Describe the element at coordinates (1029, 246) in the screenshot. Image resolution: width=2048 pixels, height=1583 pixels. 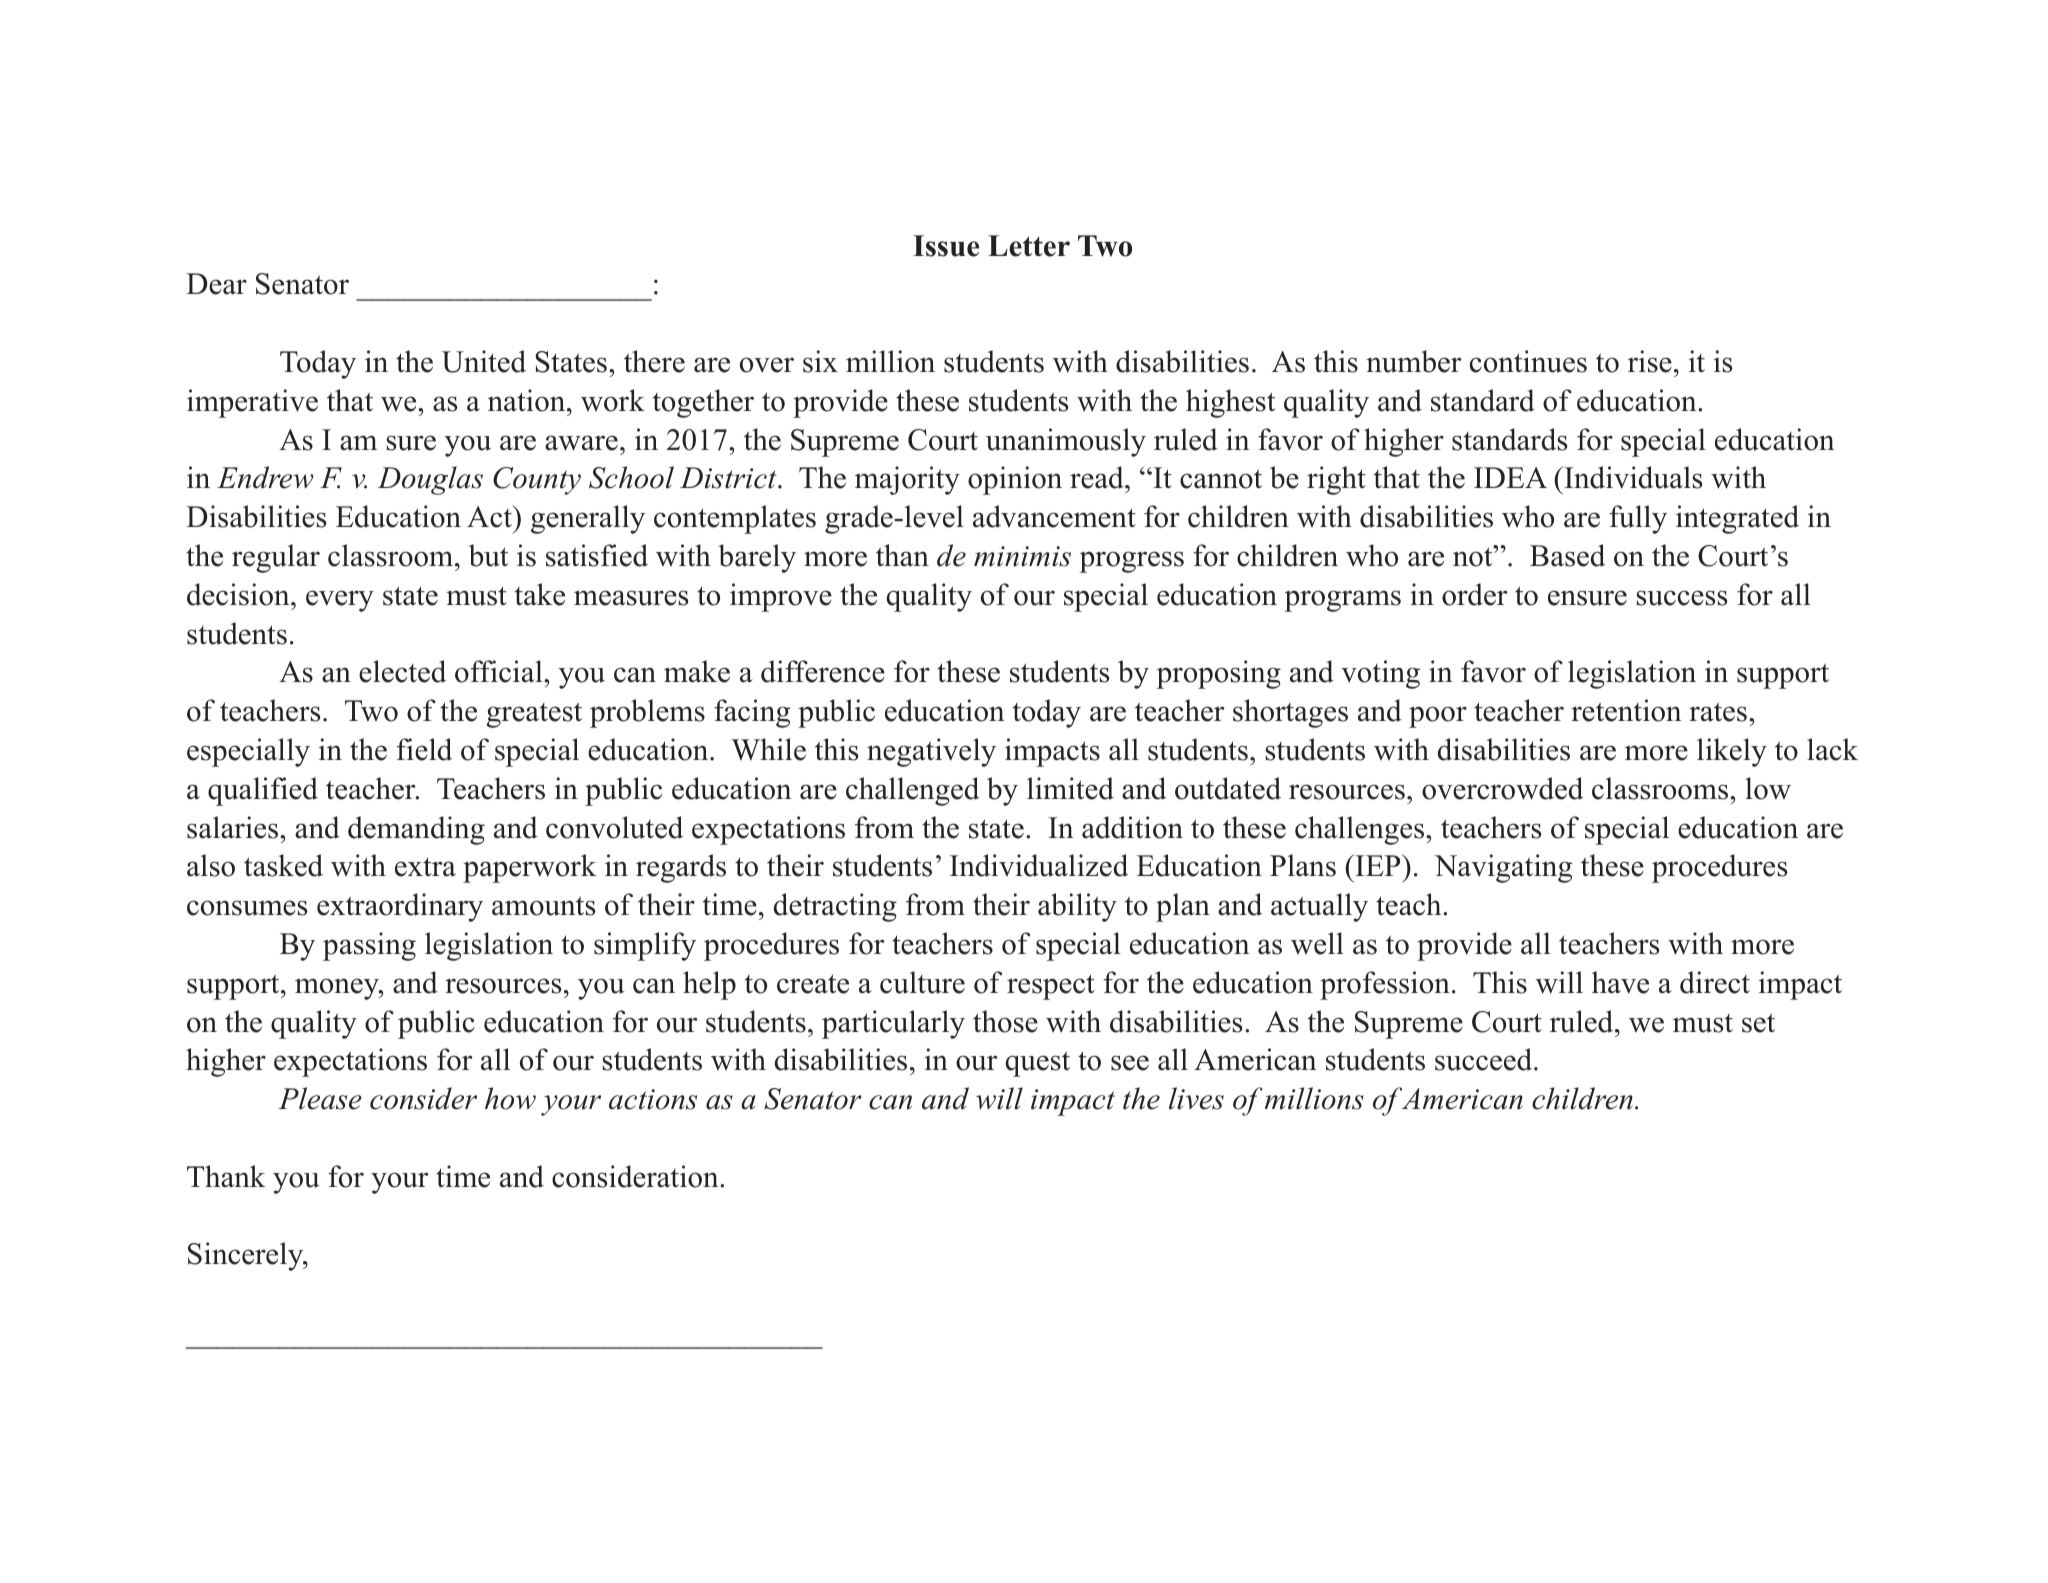
I see `Letter` at that location.
